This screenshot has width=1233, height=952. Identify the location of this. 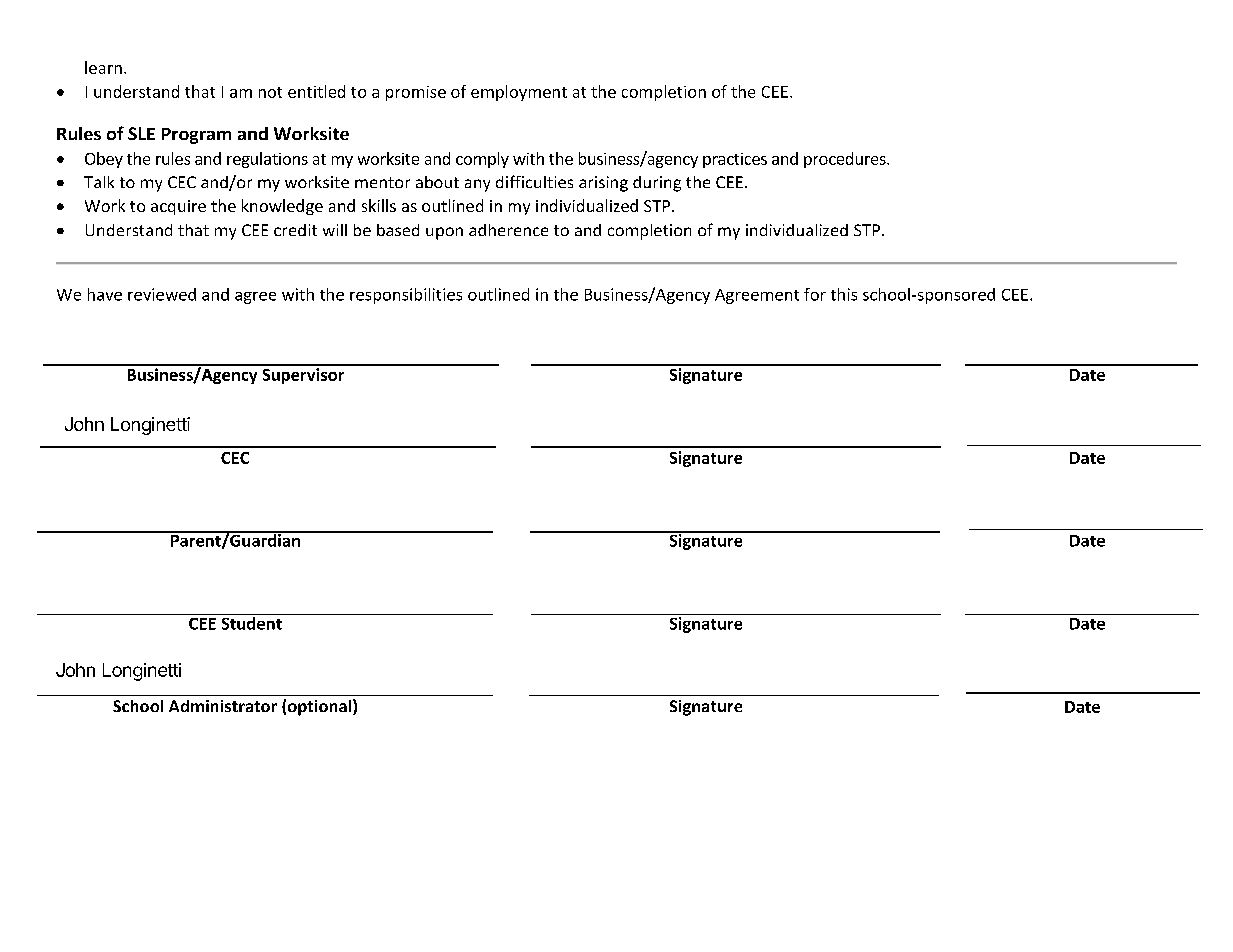
(844, 294).
